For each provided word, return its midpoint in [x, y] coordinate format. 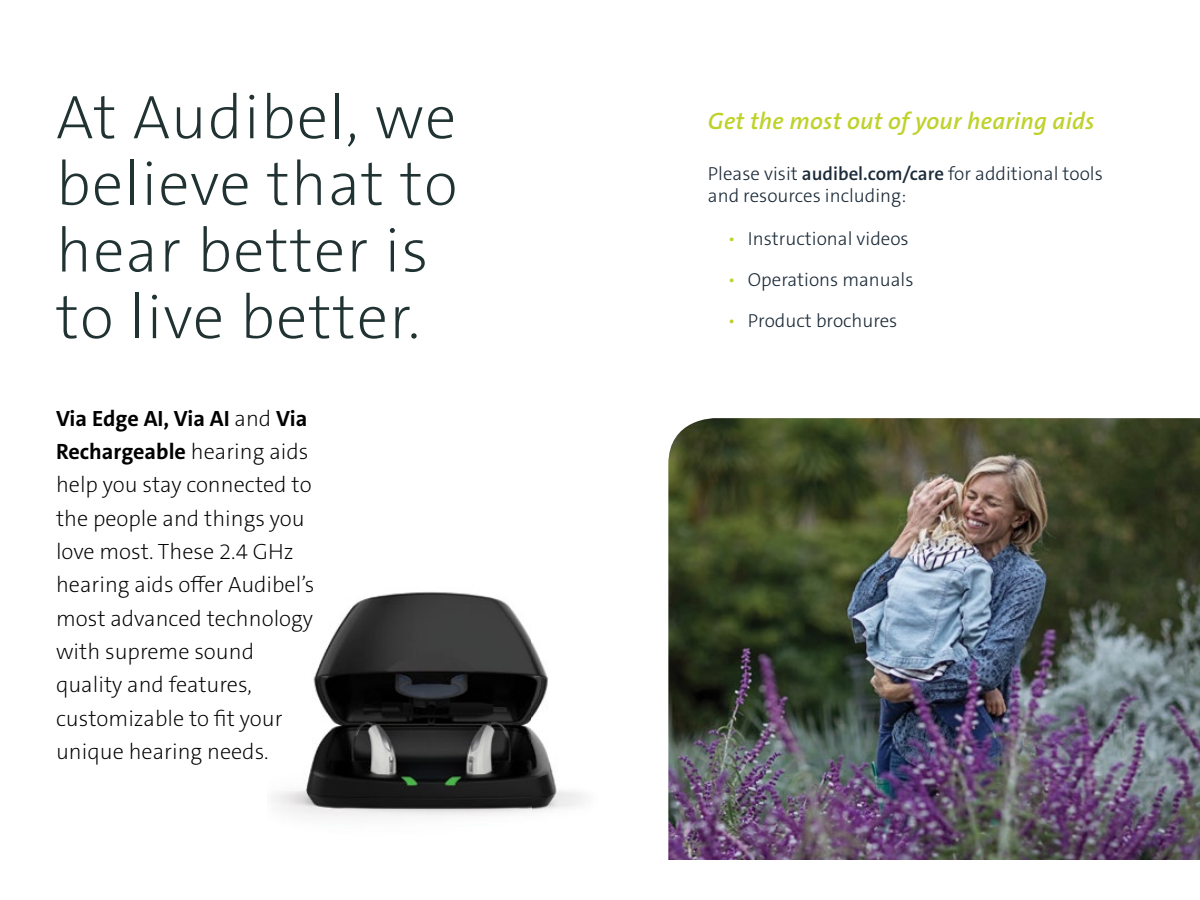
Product [780, 320]
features [208, 685]
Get [726, 121]
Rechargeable [121, 453]
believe [155, 182]
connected [236, 483]
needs [236, 750]
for [959, 173]
